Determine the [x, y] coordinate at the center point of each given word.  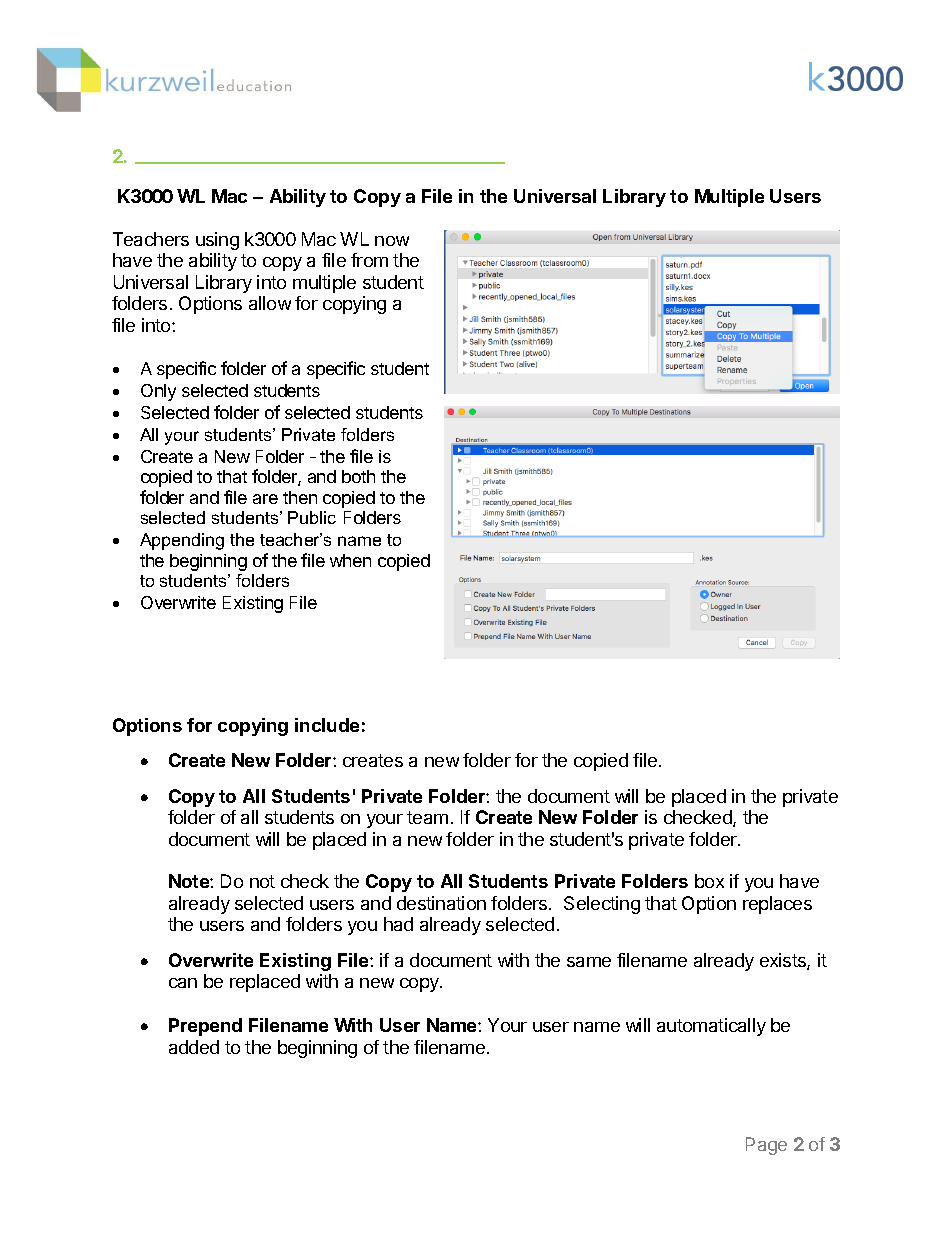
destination [441, 903]
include [327, 725]
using [217, 241]
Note [190, 881]
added [194, 1047]
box [709, 881]
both [358, 476]
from [369, 260]
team [427, 817]
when [350, 560]
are [265, 499]
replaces [777, 905]
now [392, 241]
